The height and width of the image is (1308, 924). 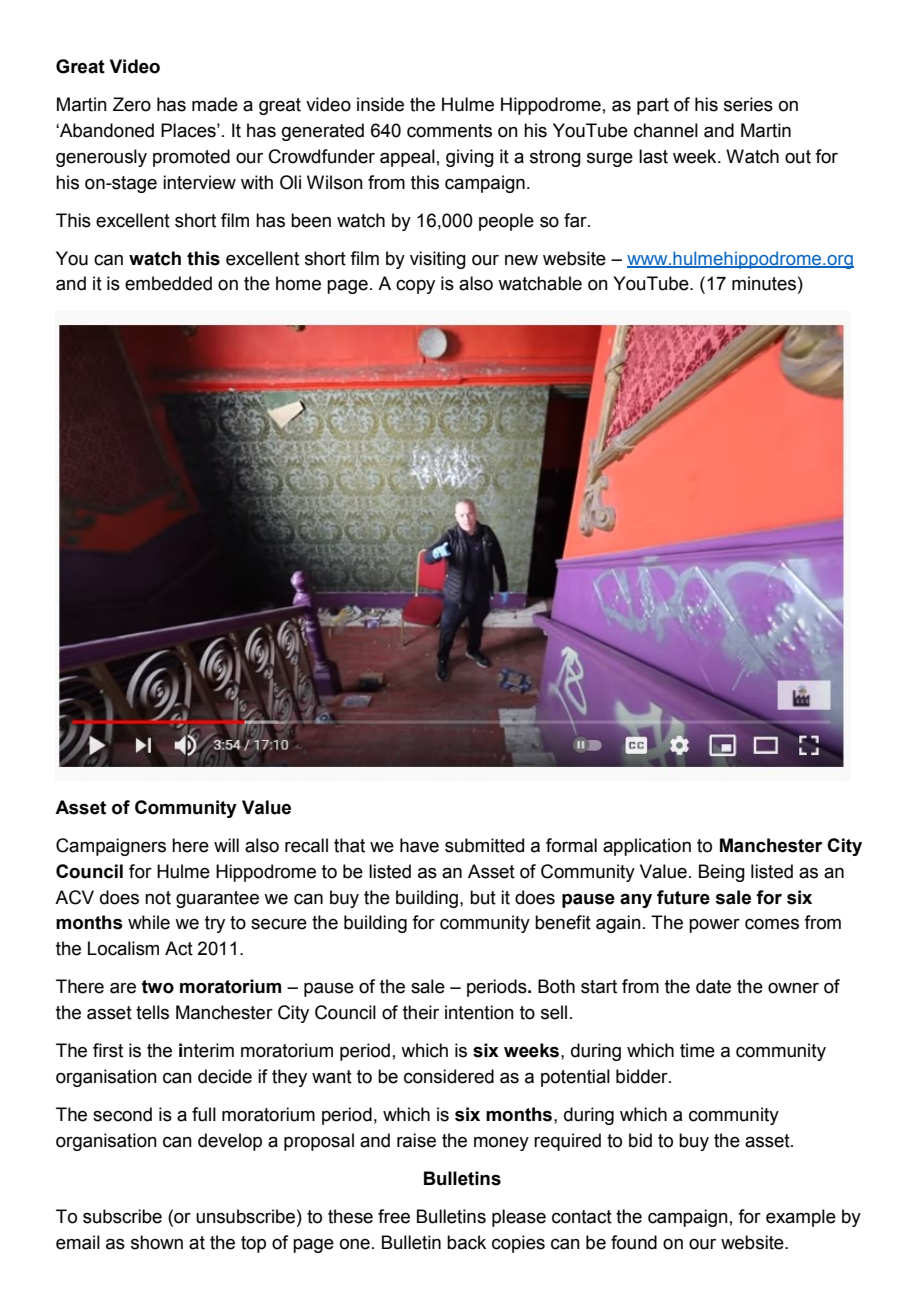 What do you see at coordinates (722, 873) in the image?
I see `Being` at bounding box center [722, 873].
